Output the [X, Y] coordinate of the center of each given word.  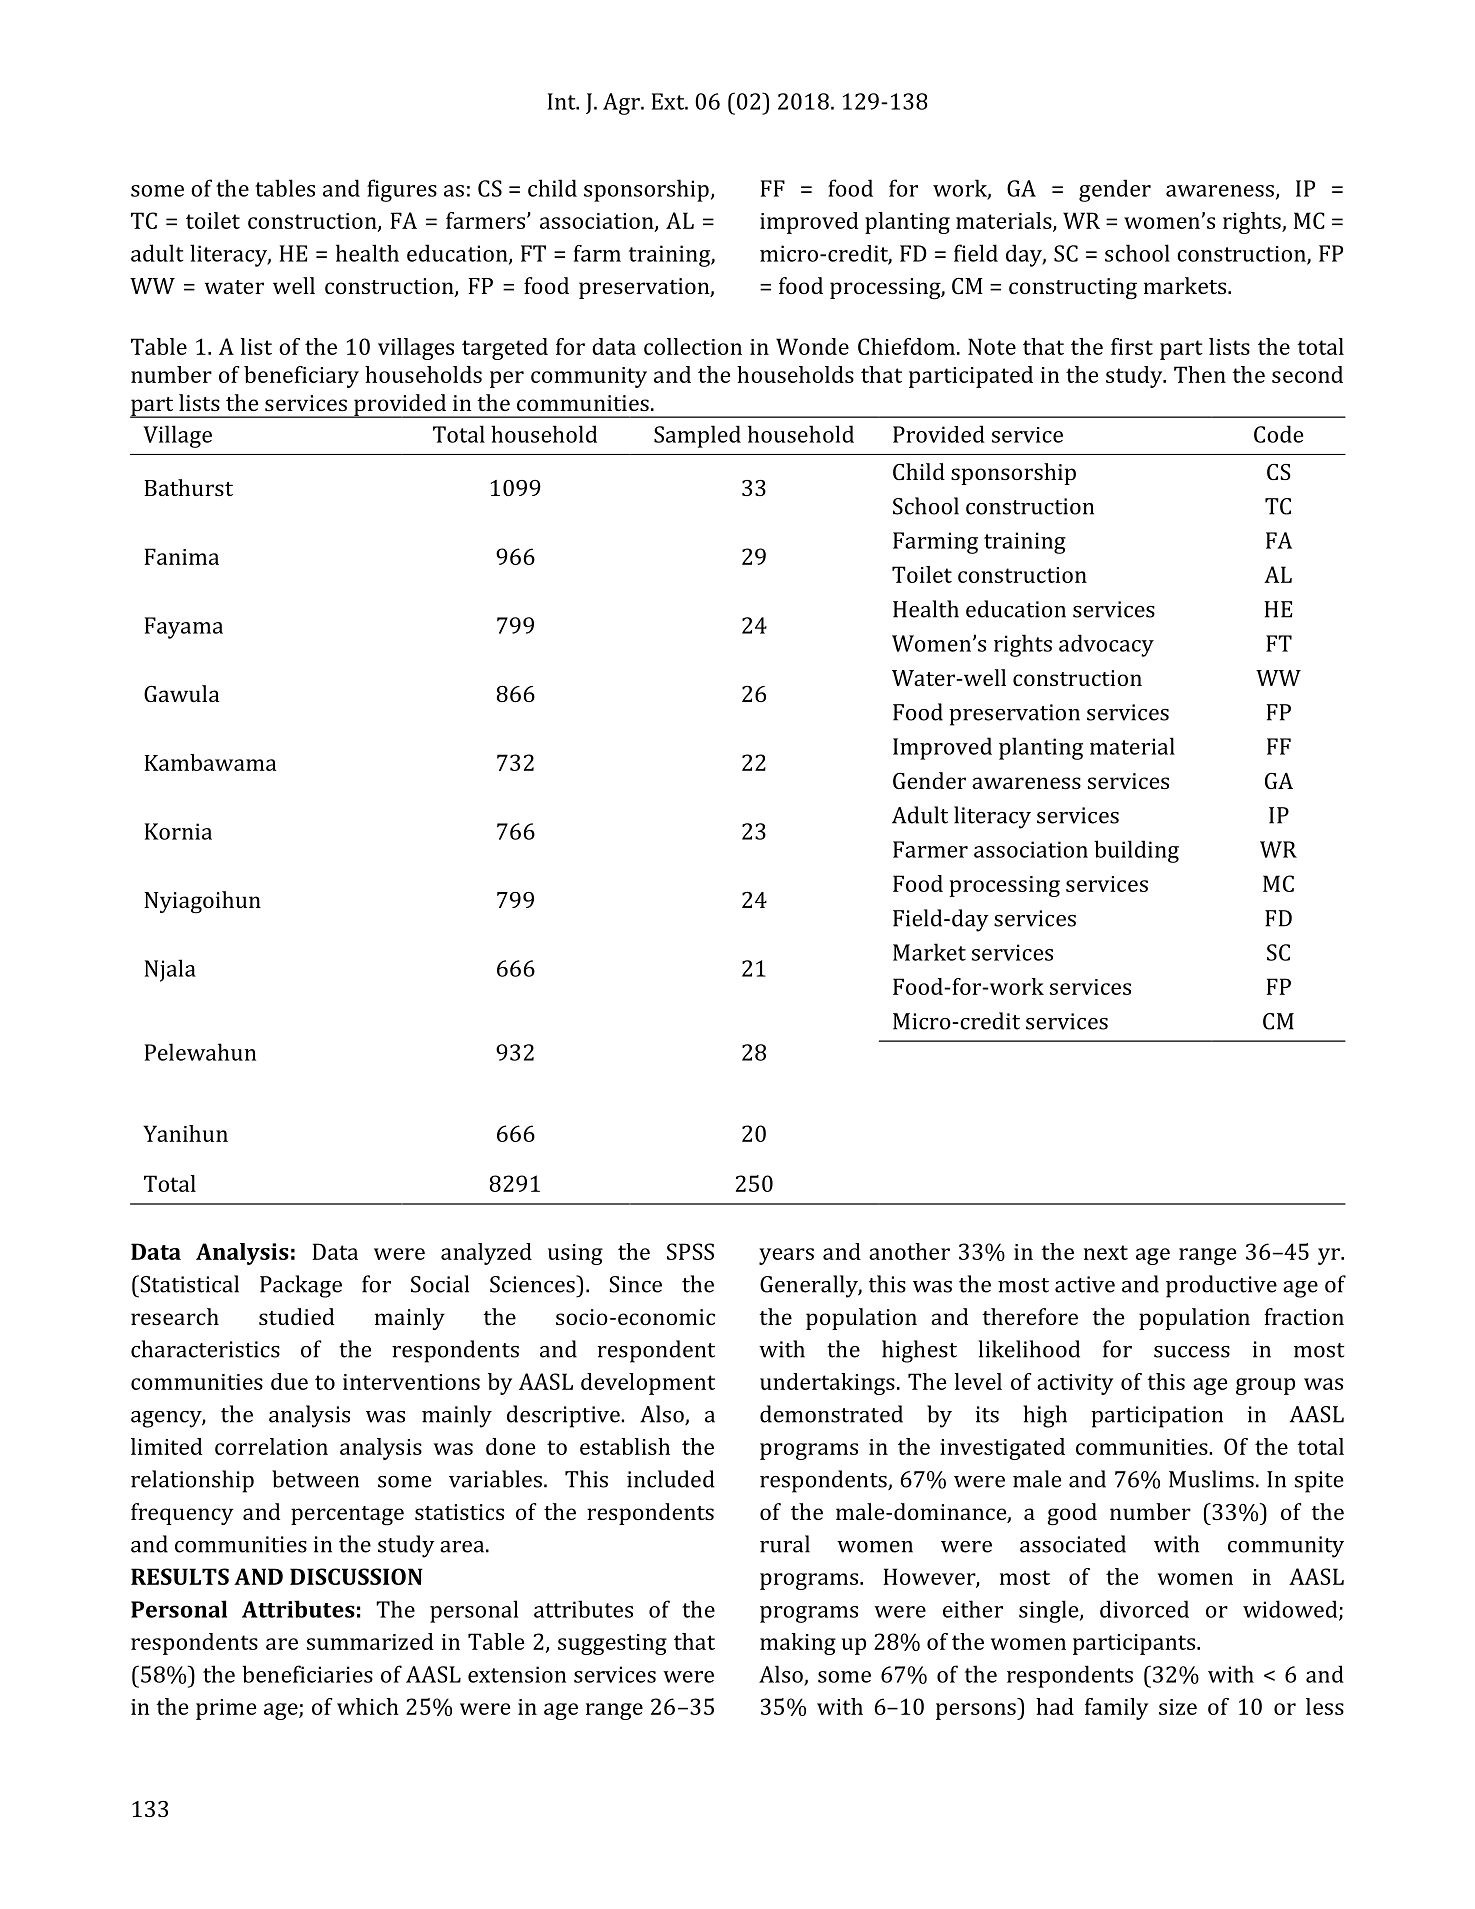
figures [402, 190]
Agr [622, 104]
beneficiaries [307, 1674]
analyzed [486, 1254]
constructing [1073, 289]
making [798, 1644]
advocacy [1106, 645]
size [1178, 1707]
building [1136, 851]
